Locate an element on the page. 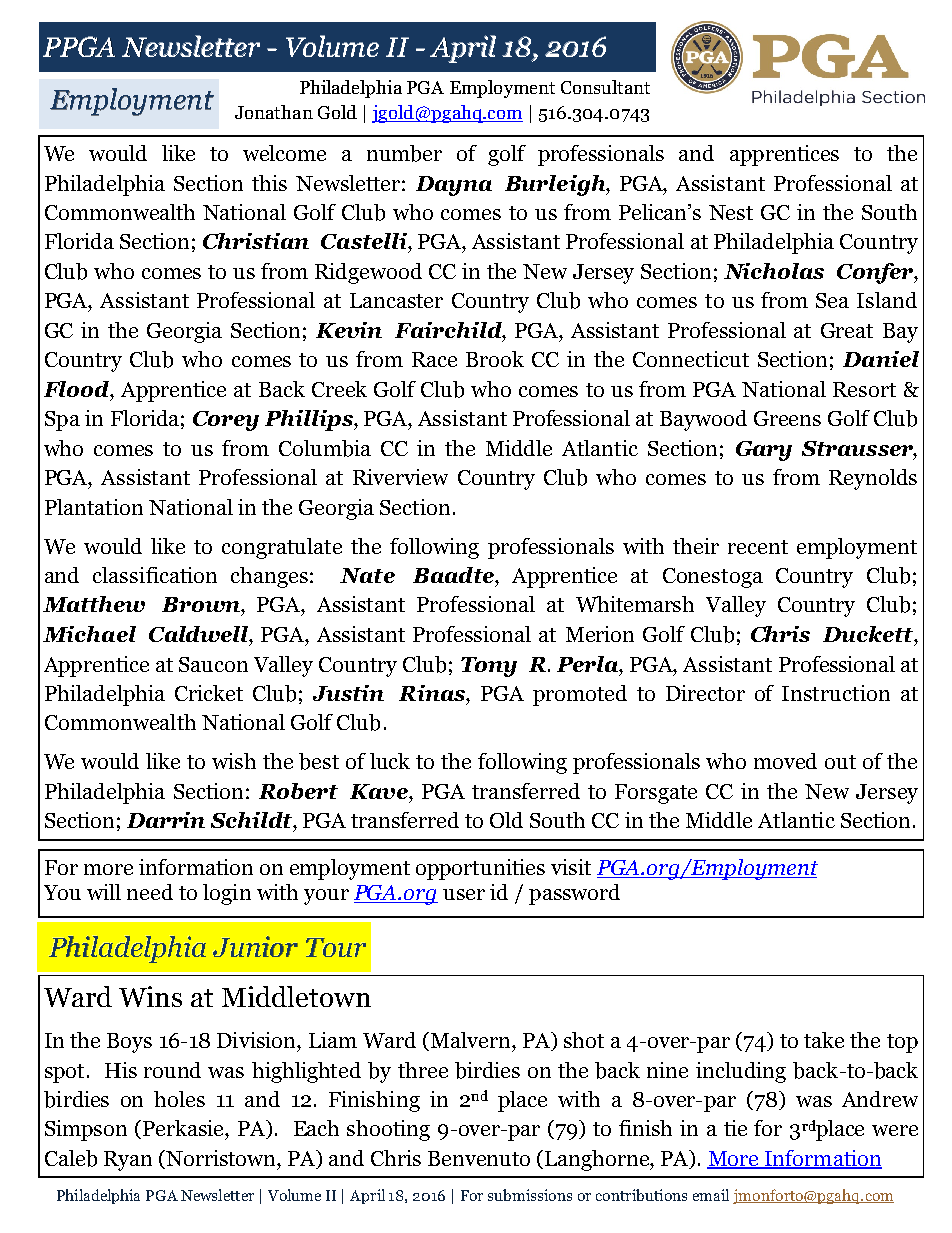  Jonathan is located at coordinates (274, 112).
